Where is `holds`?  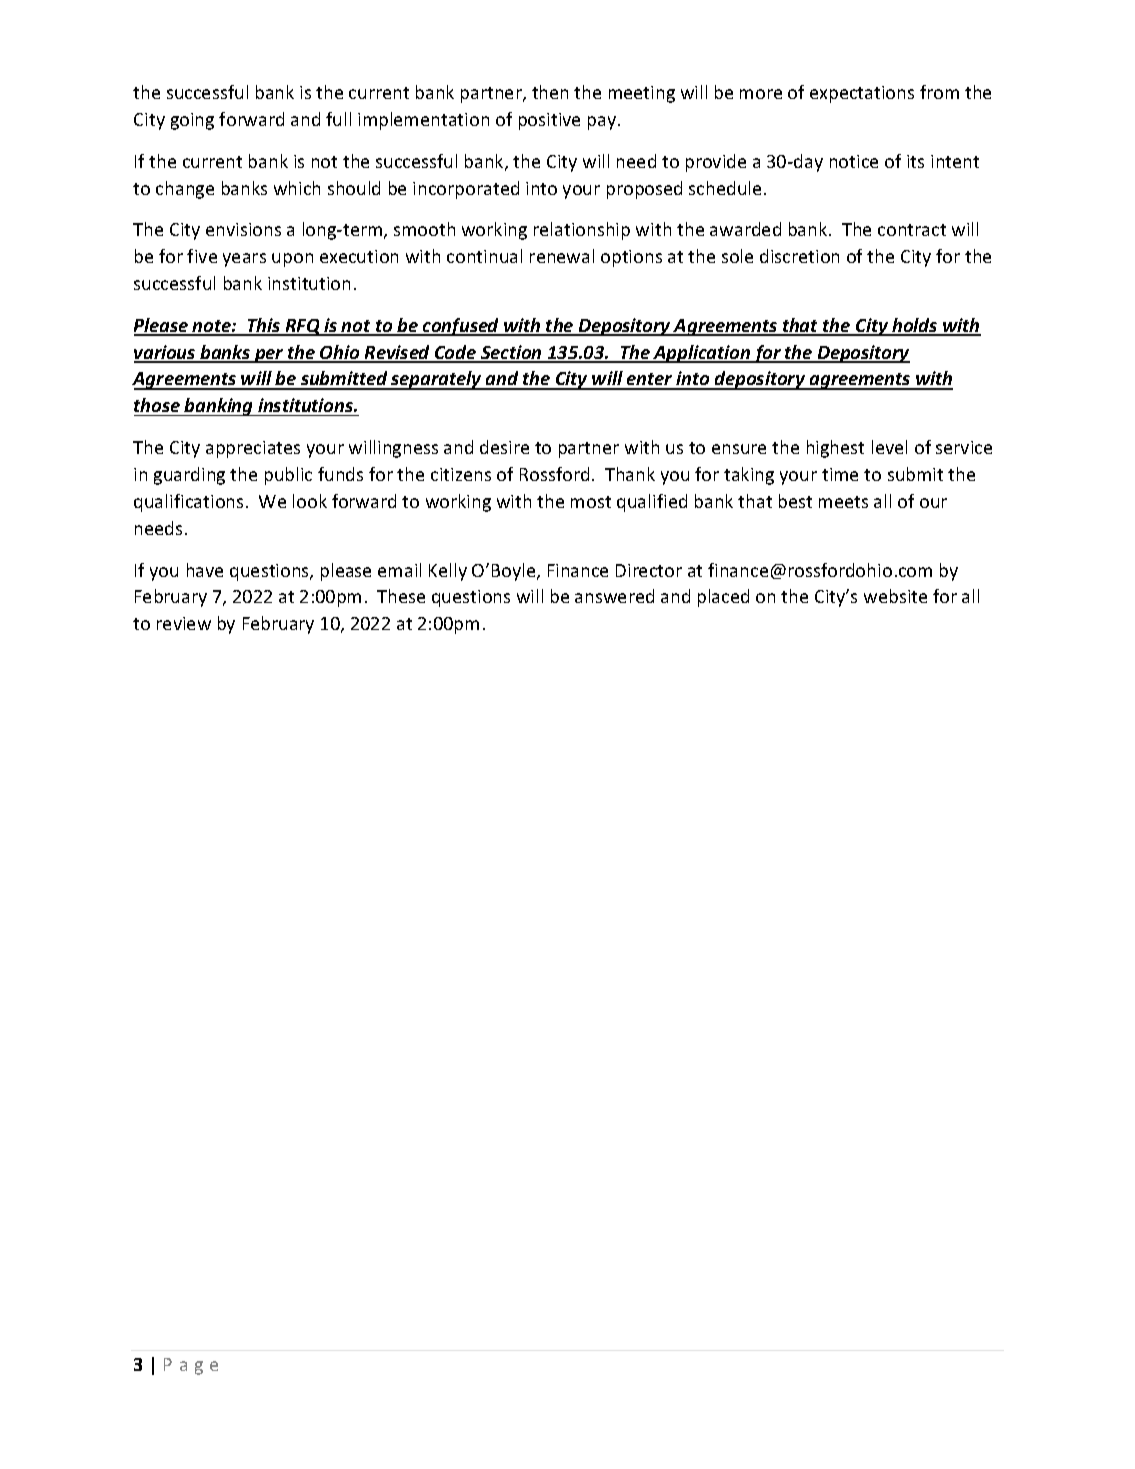
holds is located at coordinates (915, 326).
